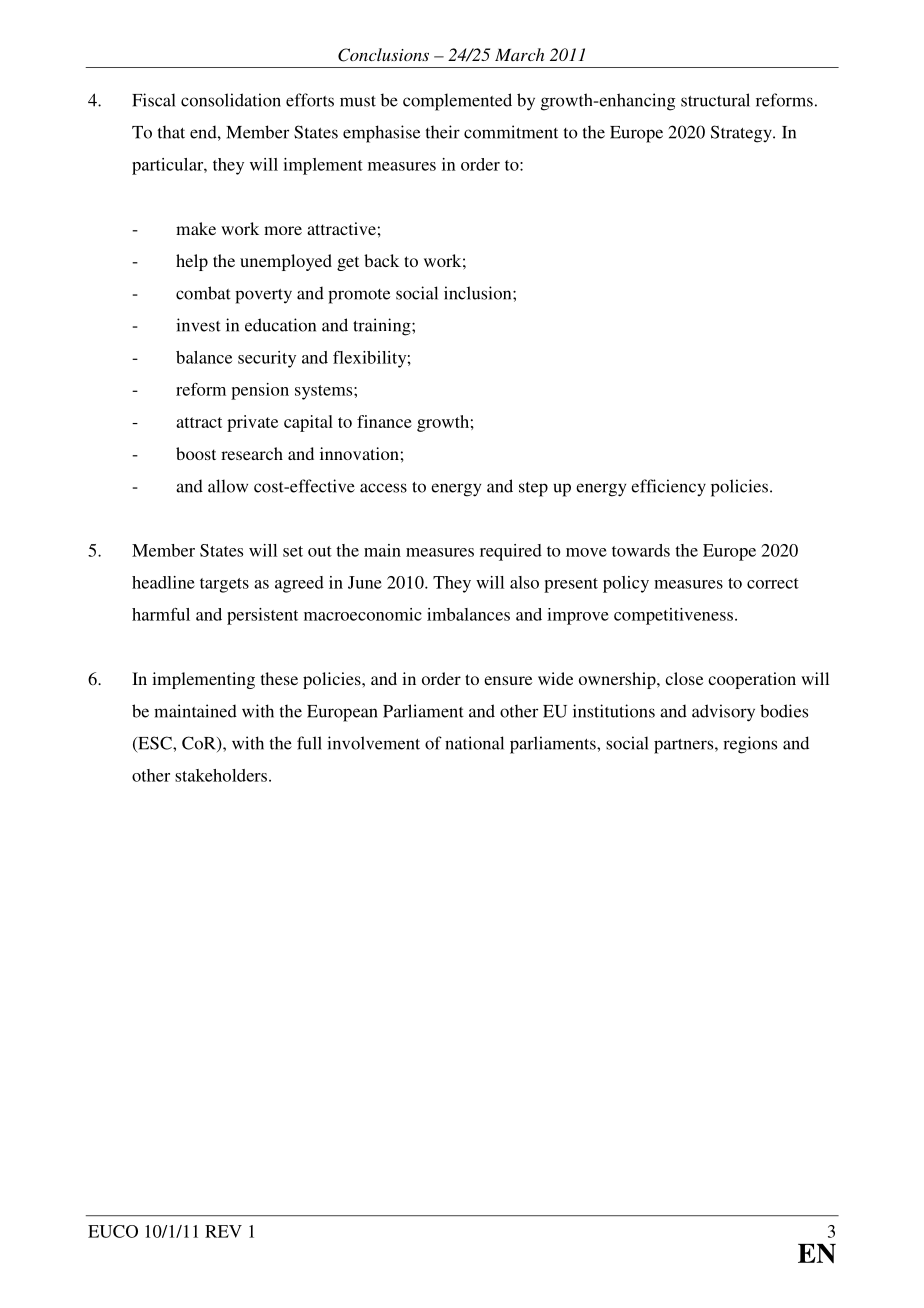 The width and height of the screenshot is (924, 1308). Describe the element at coordinates (221, 775) in the screenshot. I see `stakeholders` at that location.
